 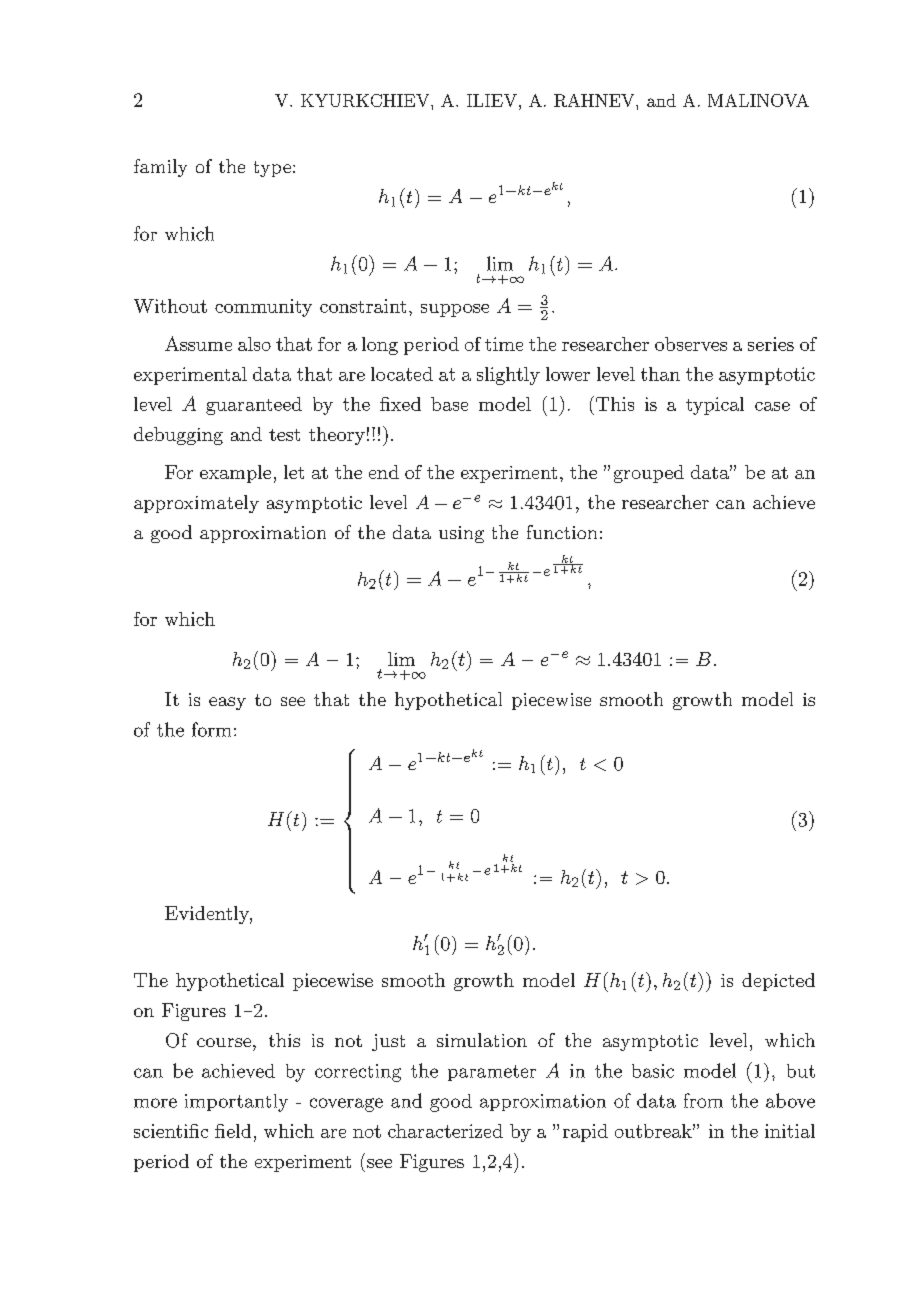 I want to click on easy, so click(x=227, y=703).
